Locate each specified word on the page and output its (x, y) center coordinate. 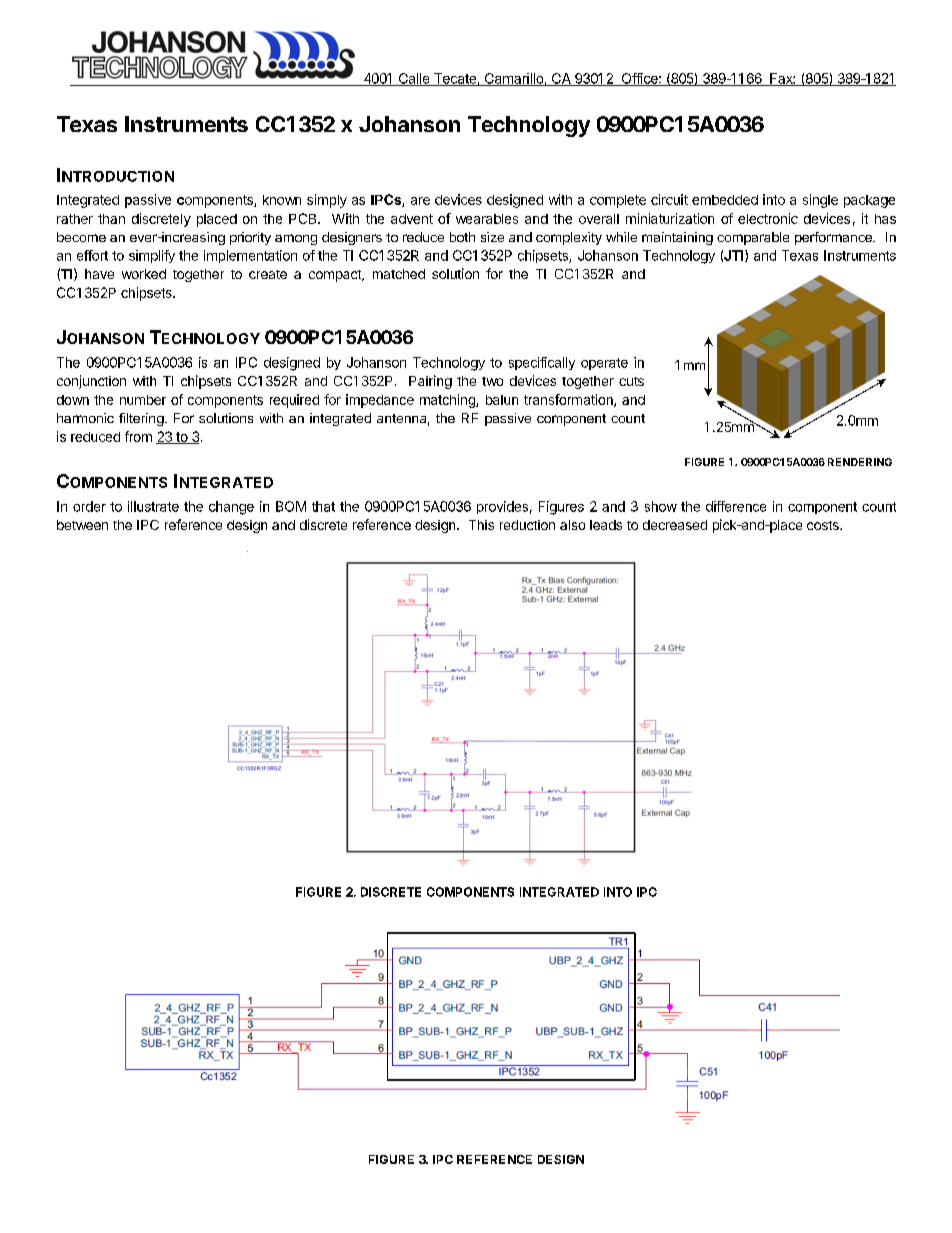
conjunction (91, 382)
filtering (141, 419)
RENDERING (860, 462)
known (282, 200)
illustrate (153, 506)
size (492, 237)
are (420, 201)
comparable (753, 238)
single (820, 201)
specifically (542, 363)
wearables (487, 219)
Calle (414, 79)
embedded (725, 200)
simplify (152, 256)
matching (448, 401)
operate (604, 364)
